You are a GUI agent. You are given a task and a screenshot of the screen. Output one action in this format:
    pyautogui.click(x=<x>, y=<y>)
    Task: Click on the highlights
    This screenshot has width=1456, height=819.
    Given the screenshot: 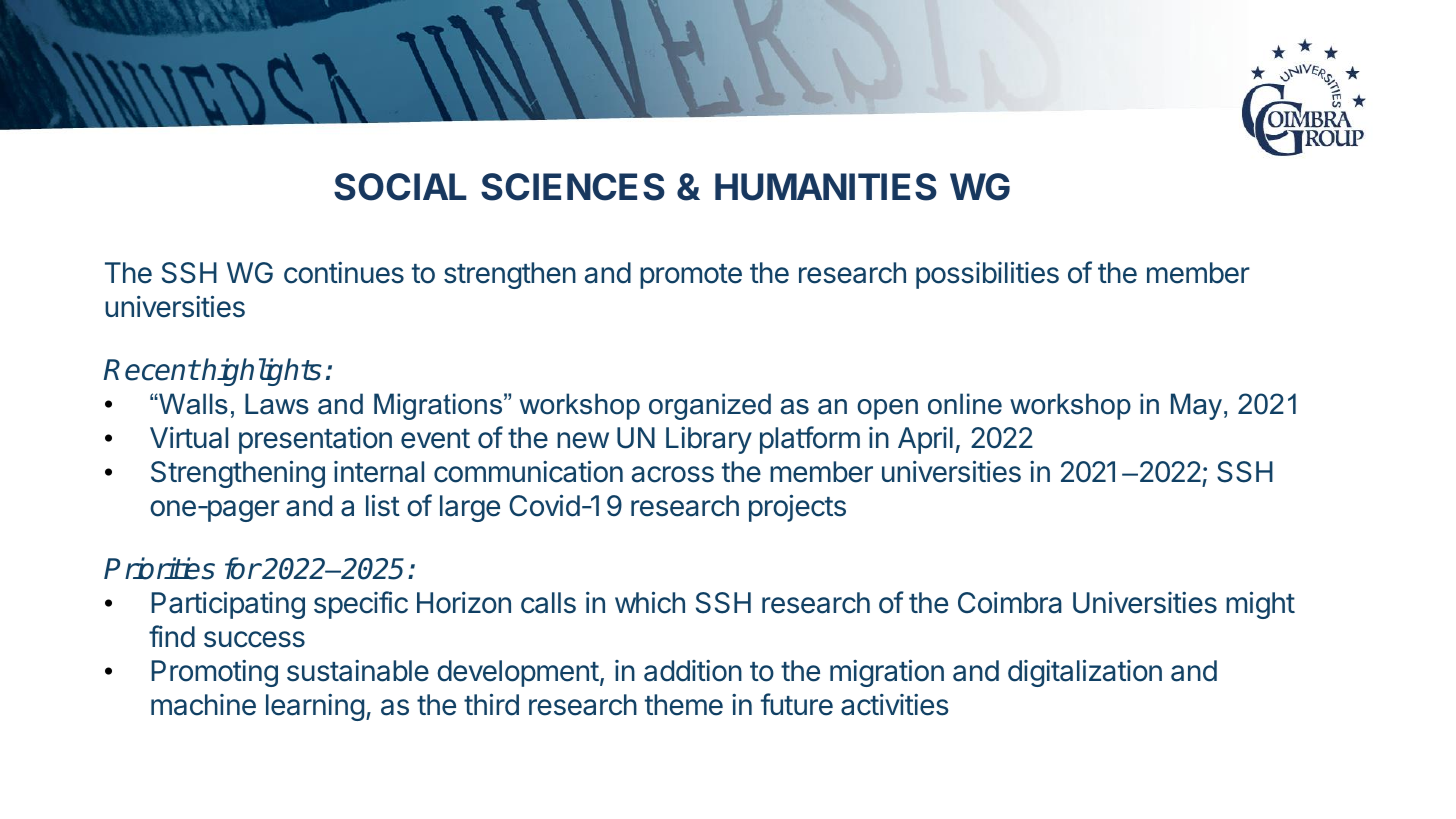 What is the action you would take?
    pyautogui.click(x=261, y=372)
